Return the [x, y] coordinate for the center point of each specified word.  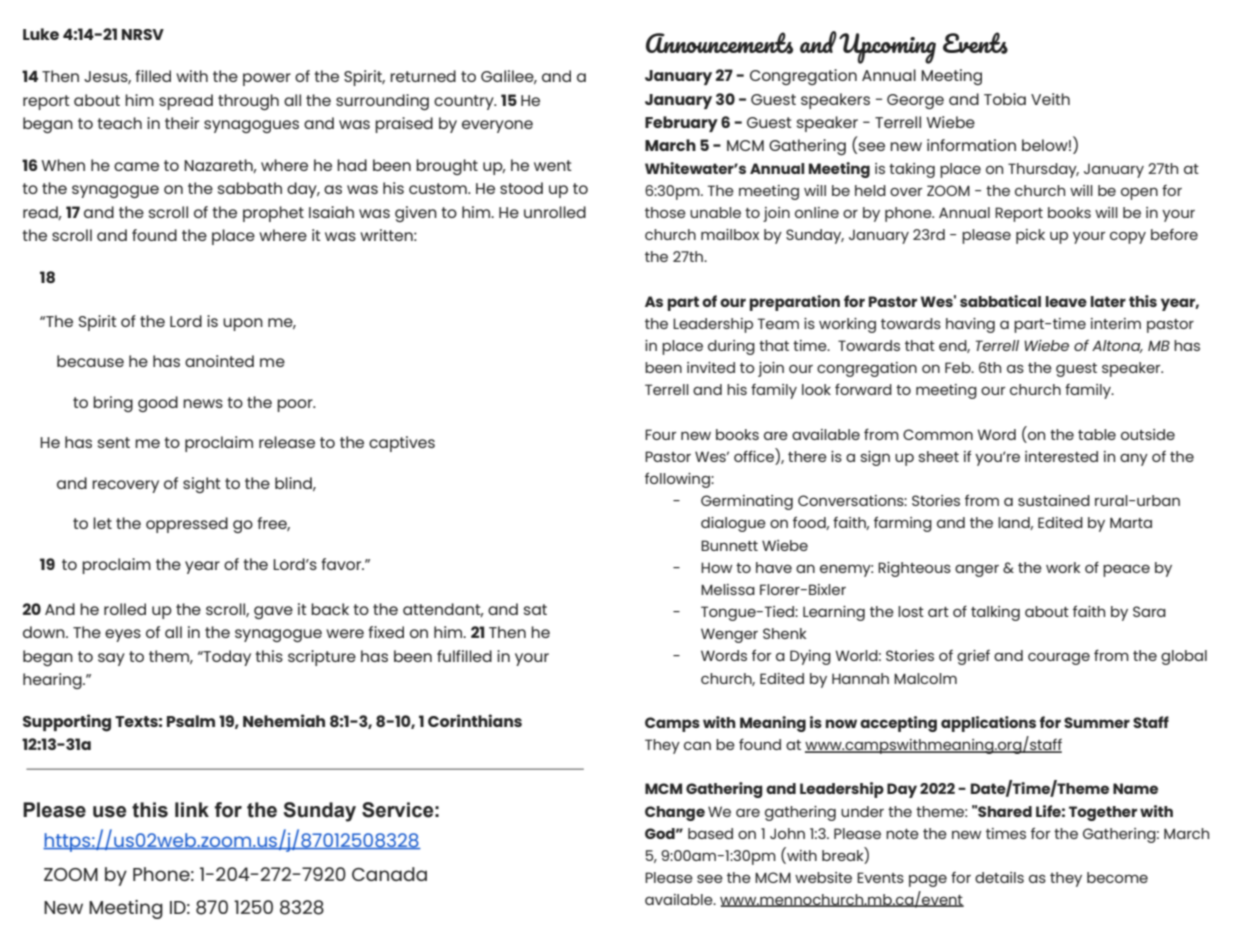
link [192, 809]
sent [114, 442]
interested [1061, 456]
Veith [1050, 99]
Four [661, 434]
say [111, 659]
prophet [273, 214]
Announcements [719, 43]
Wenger [729, 635]
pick [1030, 236]
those [665, 212]
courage [1059, 658]
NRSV [143, 34]
